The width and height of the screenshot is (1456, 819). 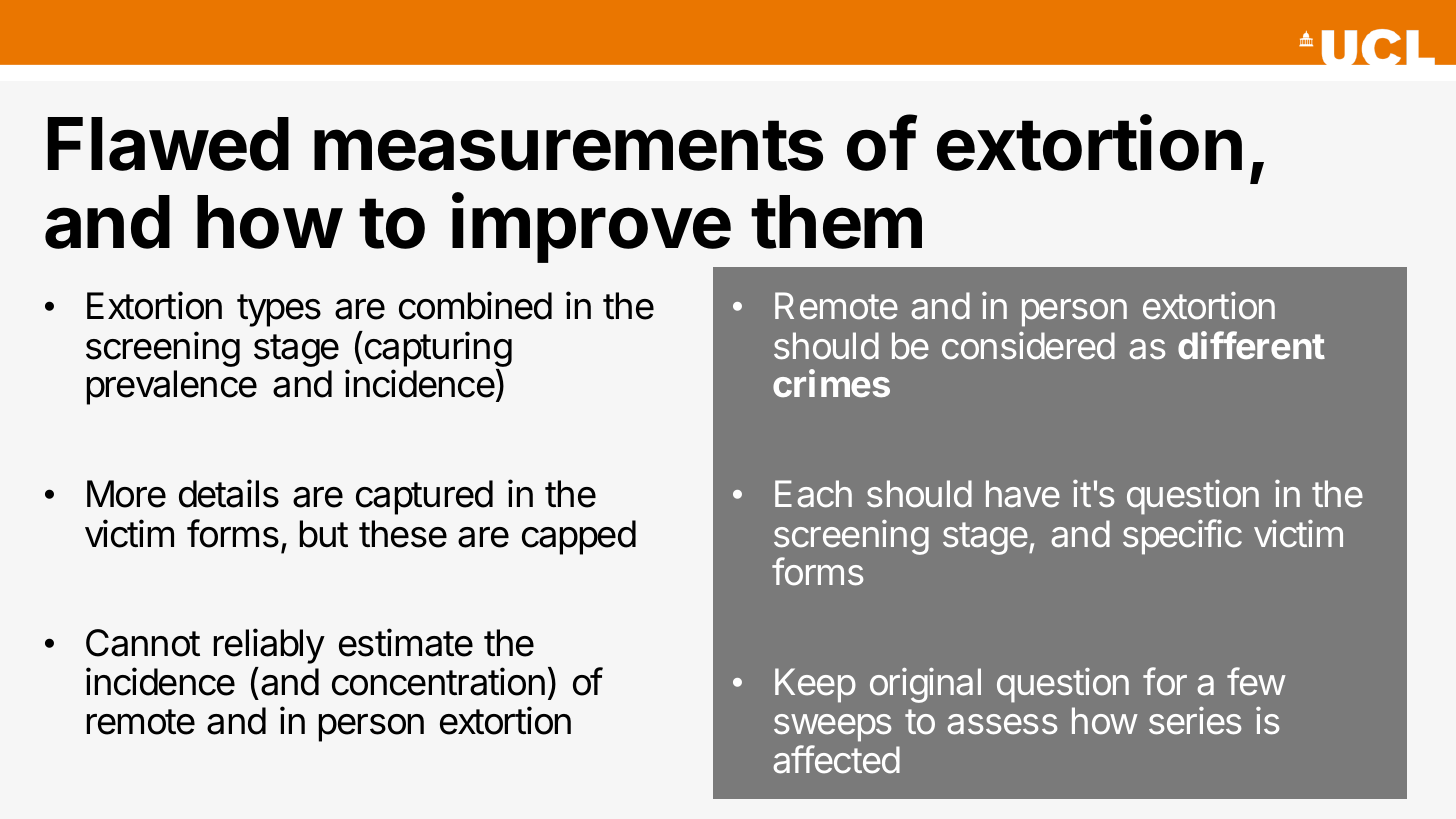 I want to click on them, so click(x=836, y=222).
